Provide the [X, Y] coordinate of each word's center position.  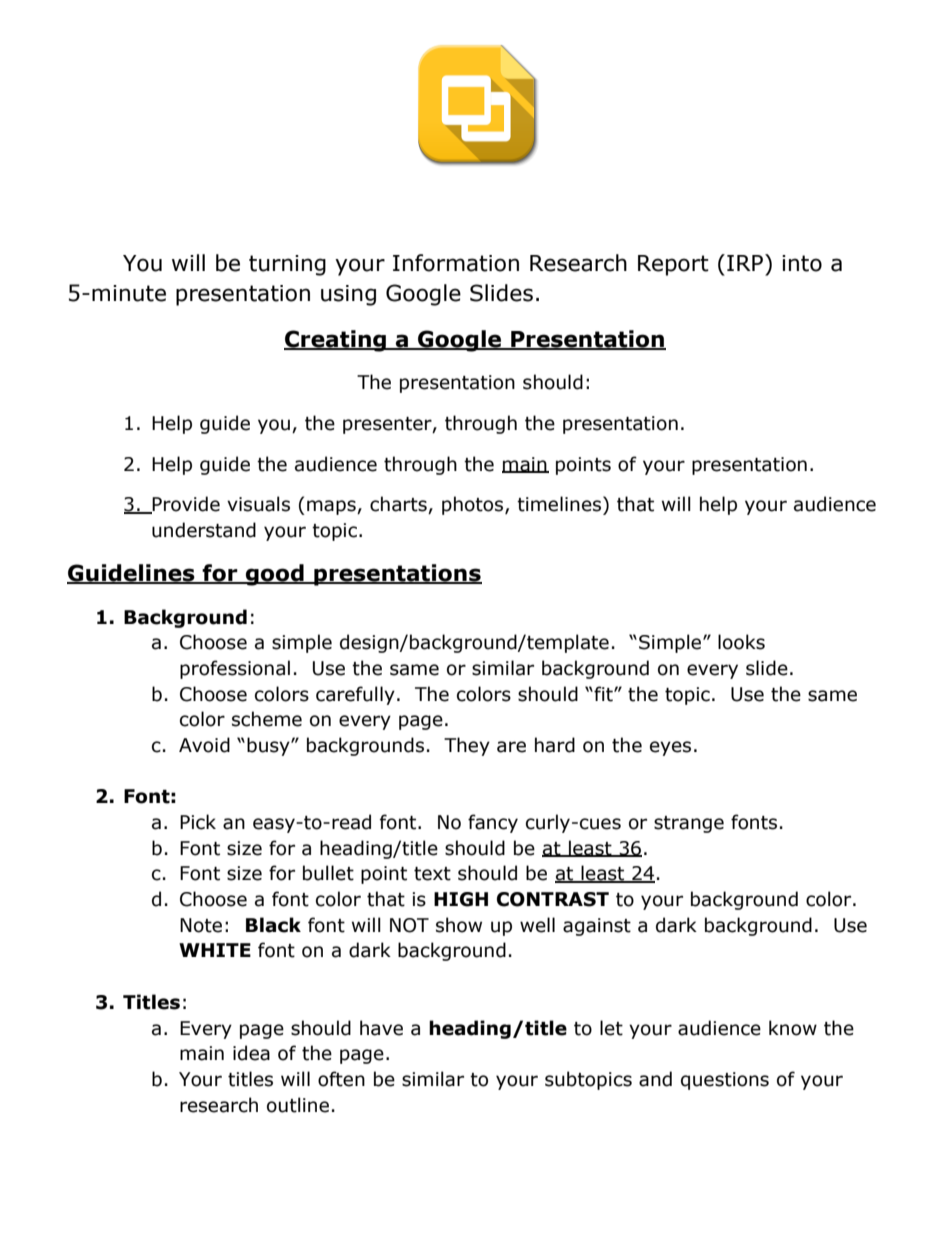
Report [673, 265]
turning [287, 265]
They [467, 746]
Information [456, 263]
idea [251, 1053]
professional [235, 669]
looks [741, 642]
